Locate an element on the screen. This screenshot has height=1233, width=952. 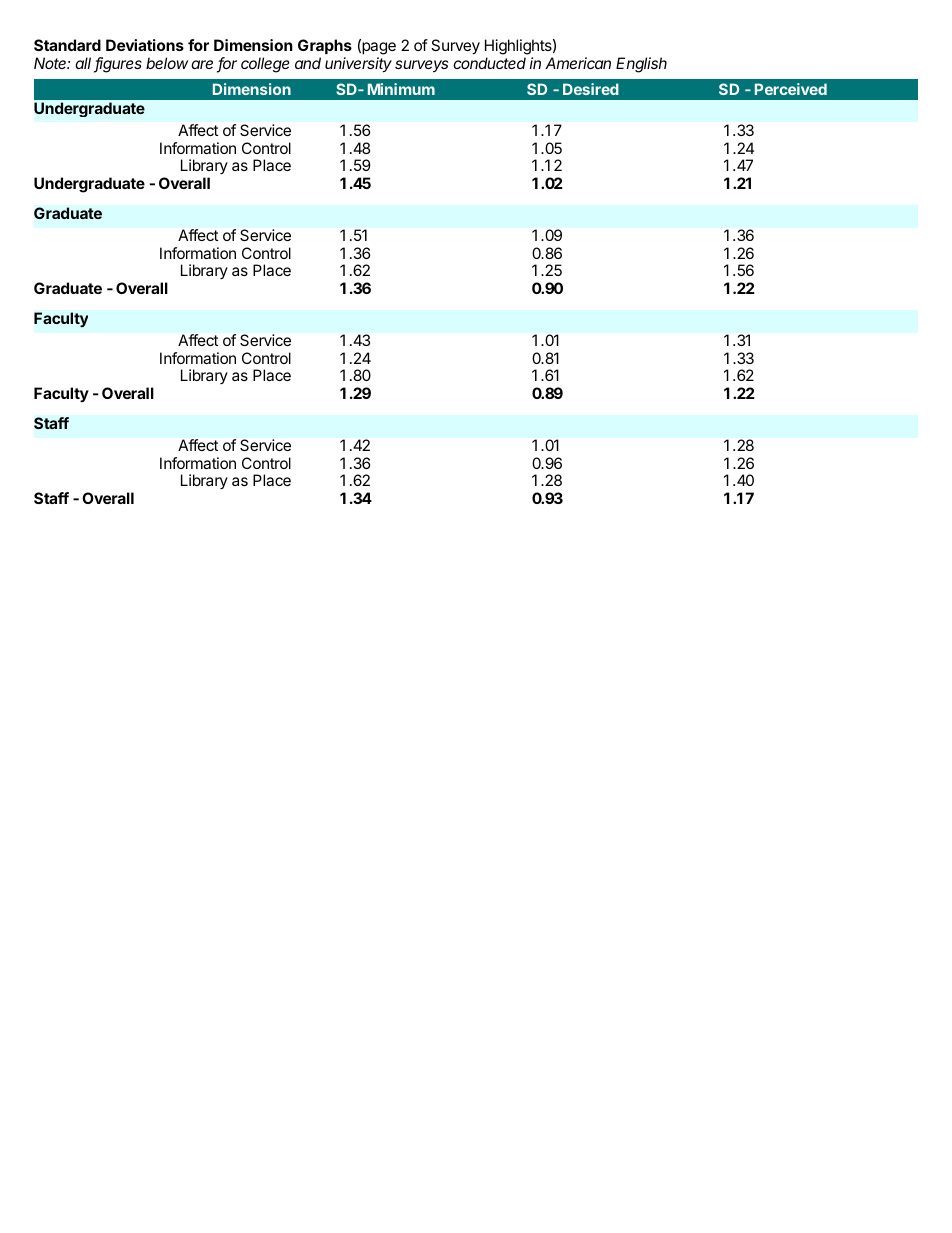
Graphs is located at coordinates (325, 46).
